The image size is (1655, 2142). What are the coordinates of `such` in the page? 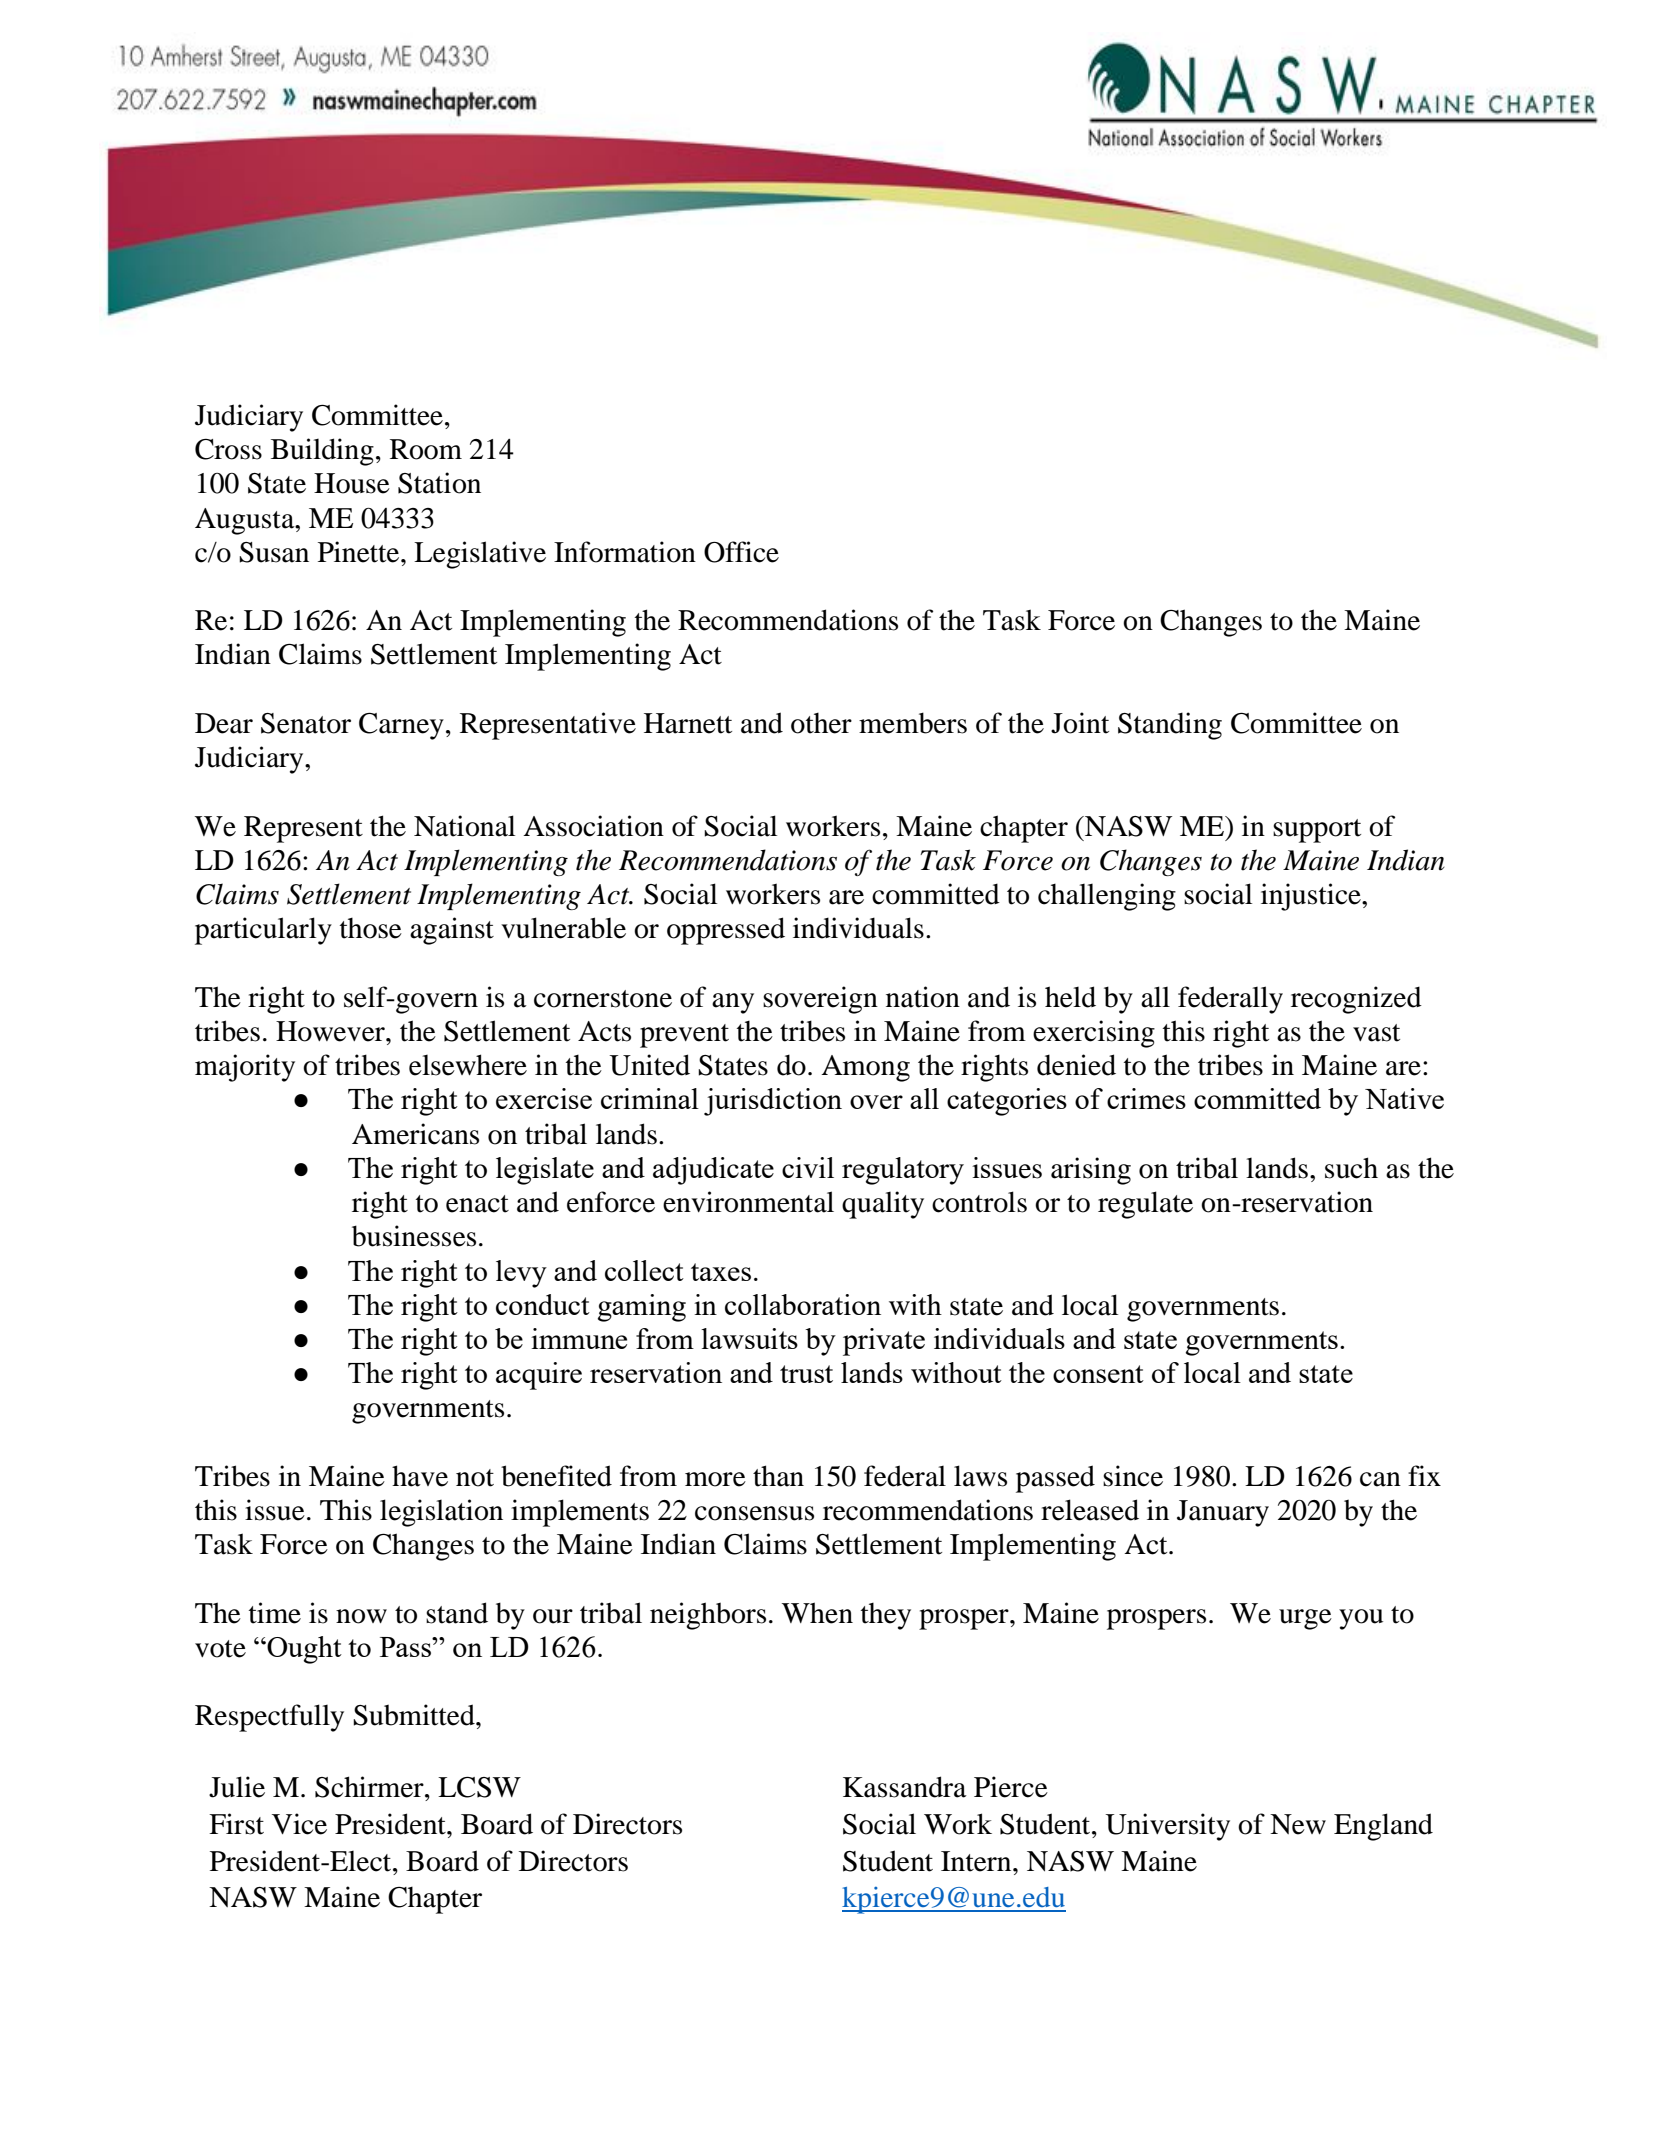 It's located at (1351, 1168).
